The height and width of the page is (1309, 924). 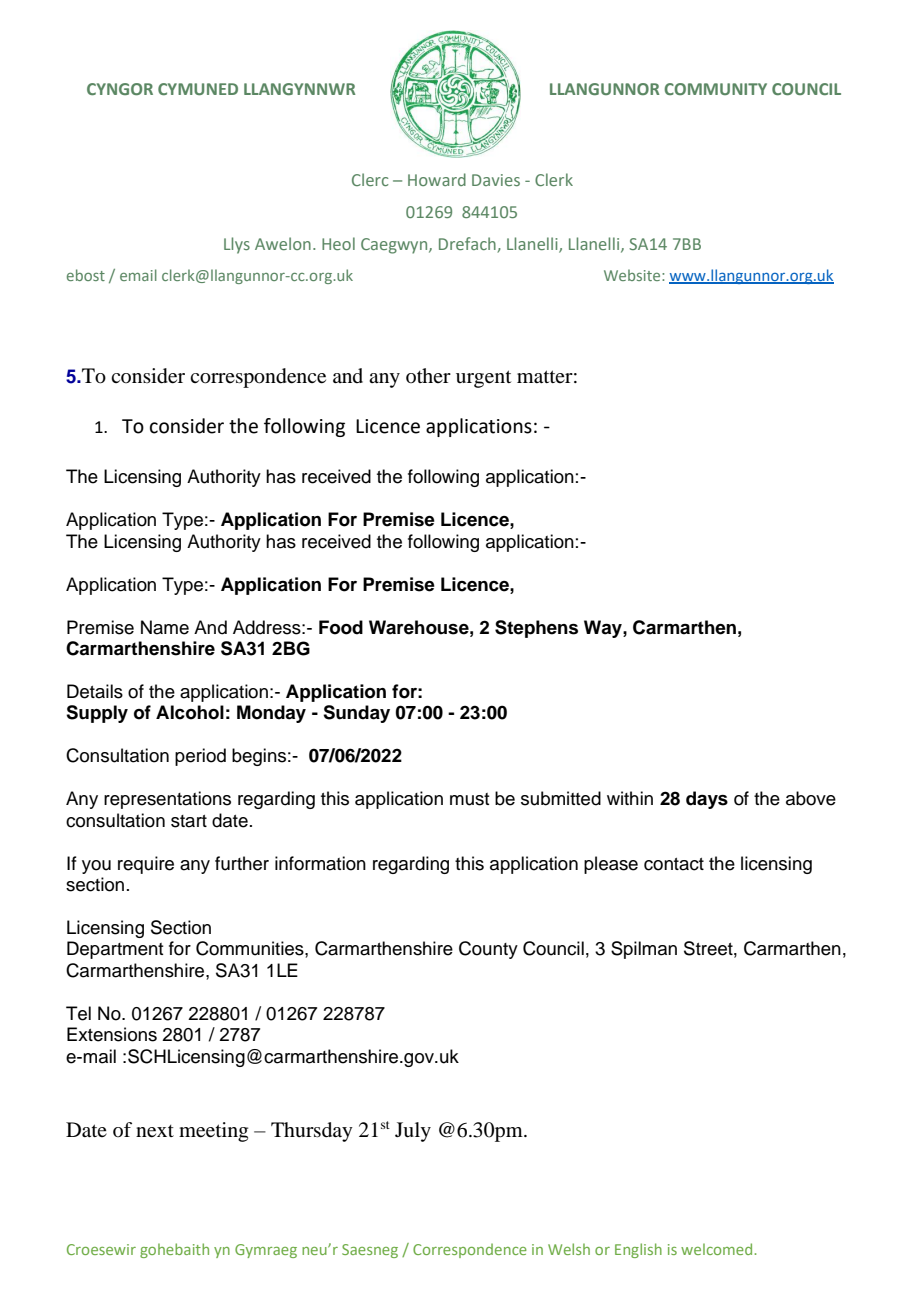 I want to click on July, so click(x=413, y=1132).
